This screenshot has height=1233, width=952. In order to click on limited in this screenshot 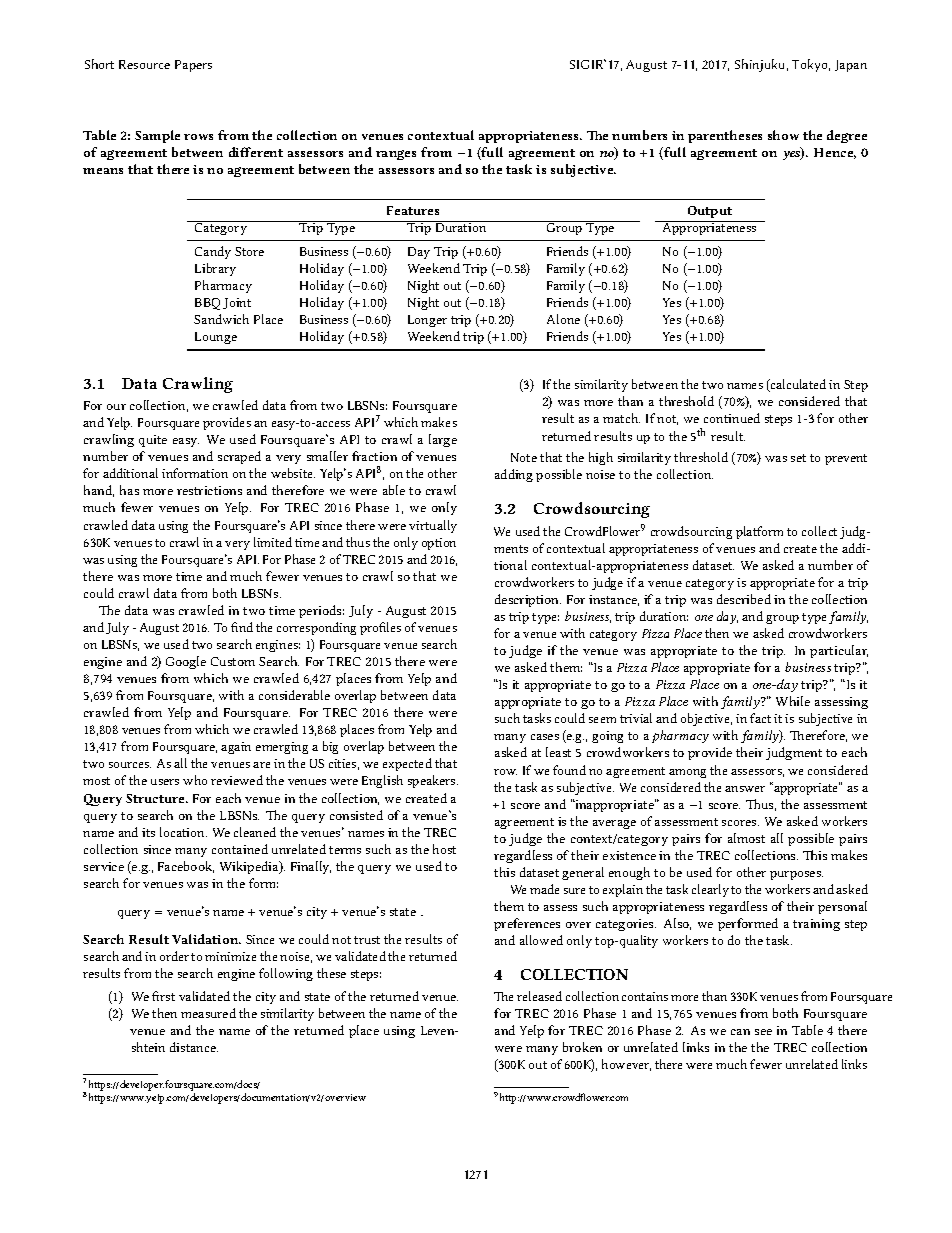, I will do `click(273, 542)`.
